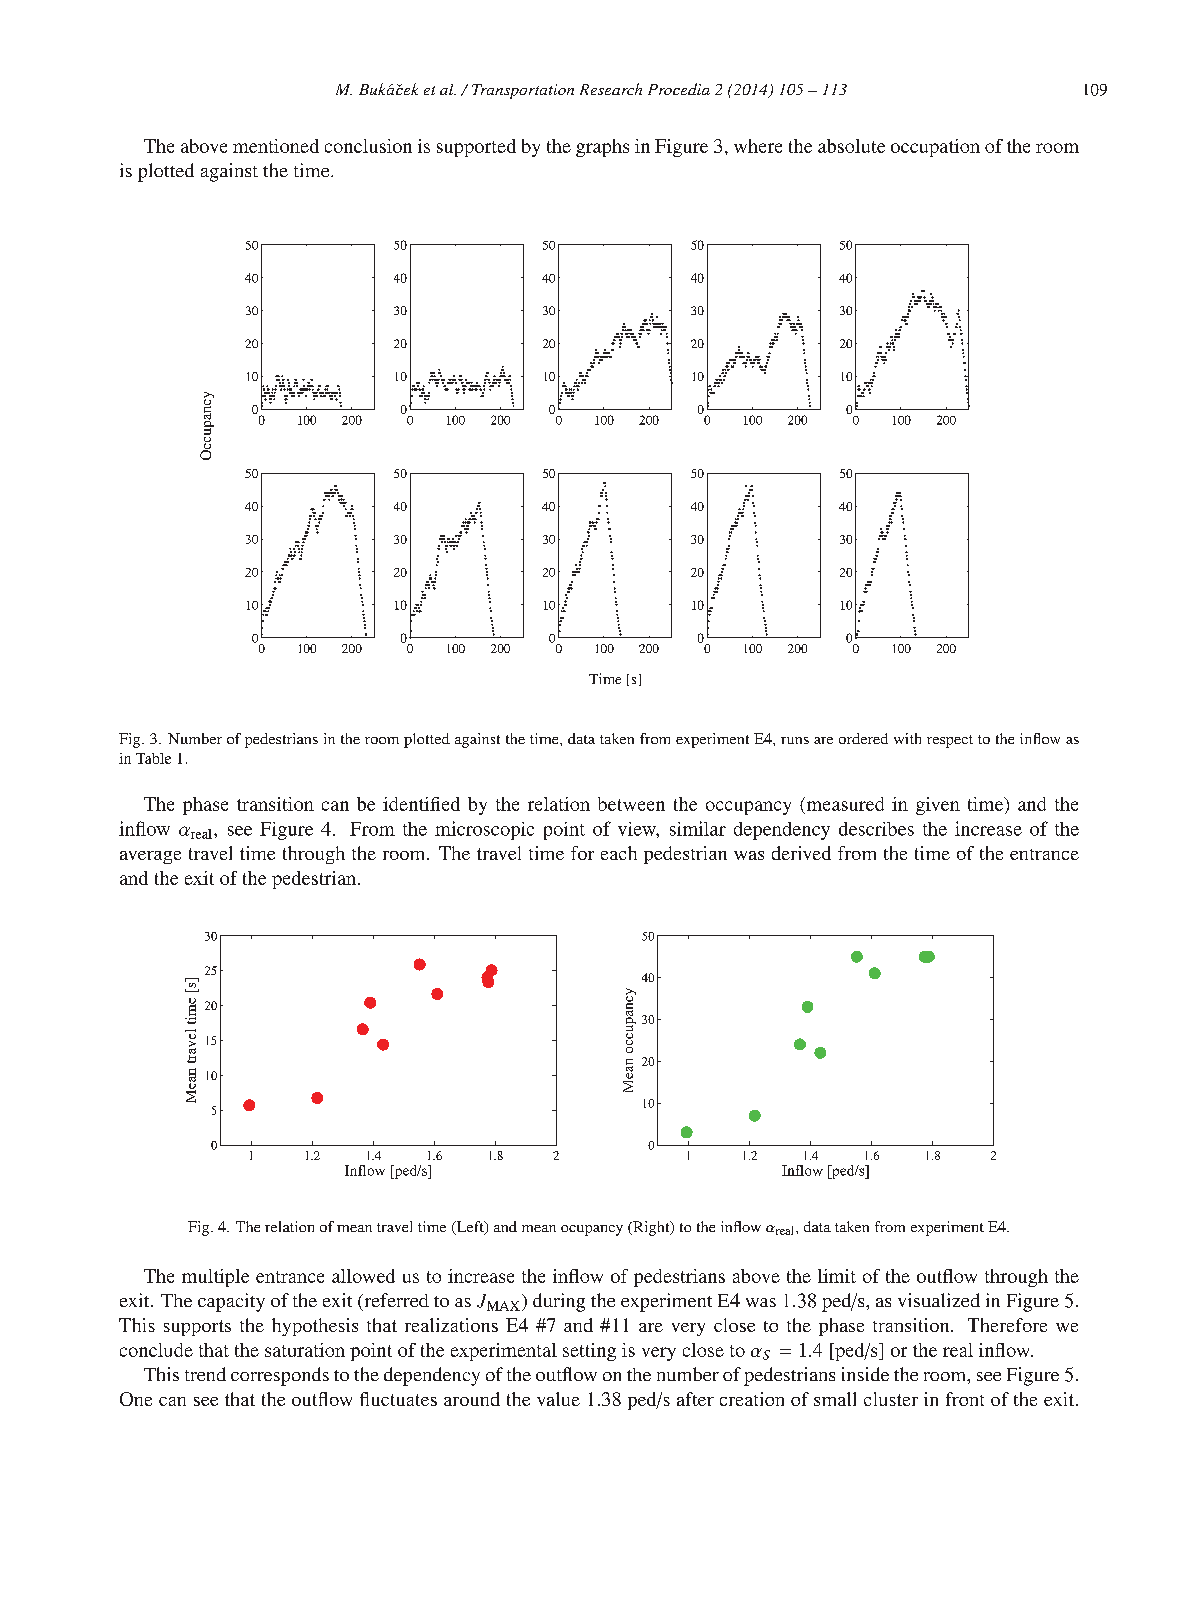 The width and height of the screenshot is (1180, 1611). What do you see at coordinates (153, 758) in the screenshot?
I see `Table` at bounding box center [153, 758].
